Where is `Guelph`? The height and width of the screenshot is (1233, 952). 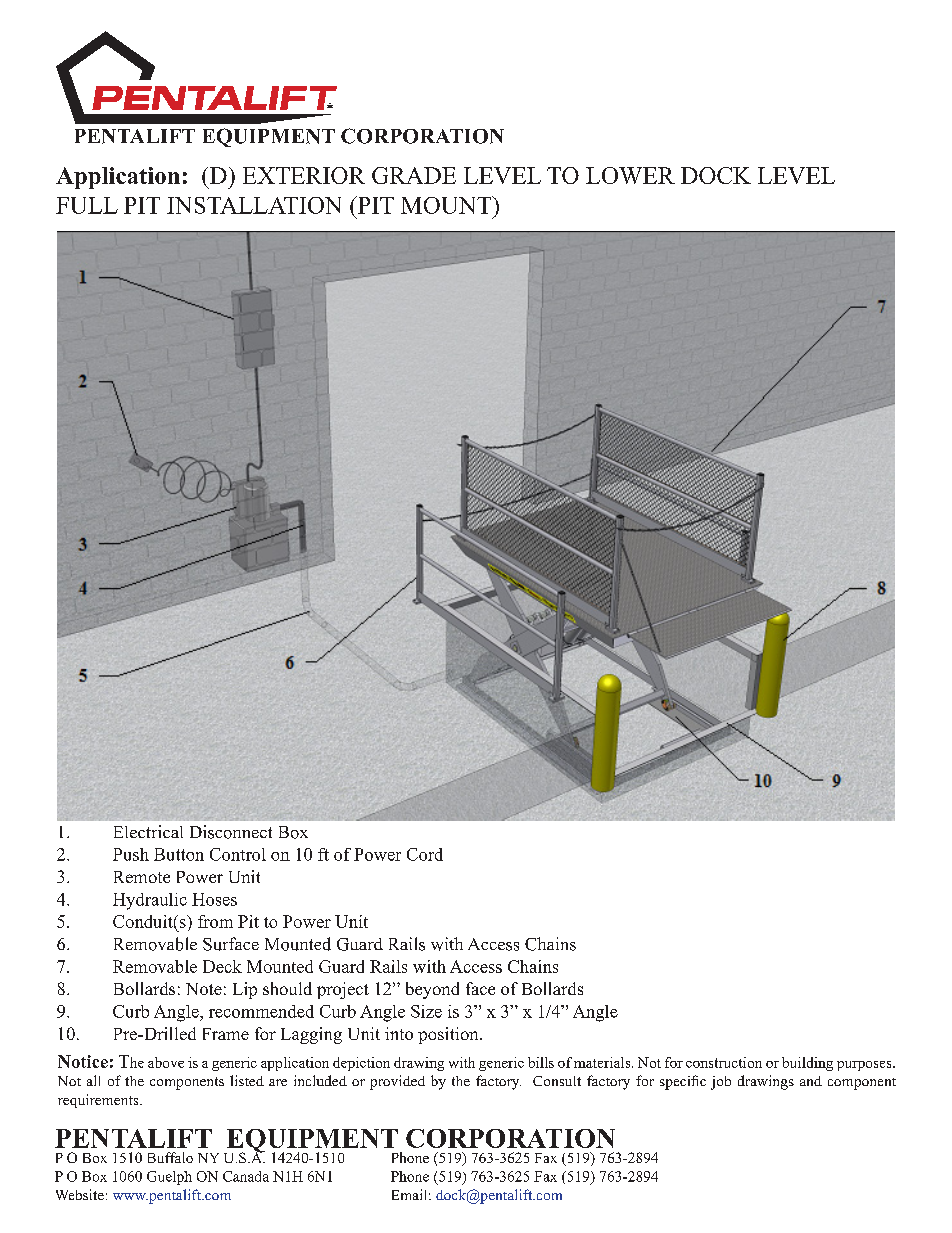 Guelph is located at coordinates (169, 1178).
